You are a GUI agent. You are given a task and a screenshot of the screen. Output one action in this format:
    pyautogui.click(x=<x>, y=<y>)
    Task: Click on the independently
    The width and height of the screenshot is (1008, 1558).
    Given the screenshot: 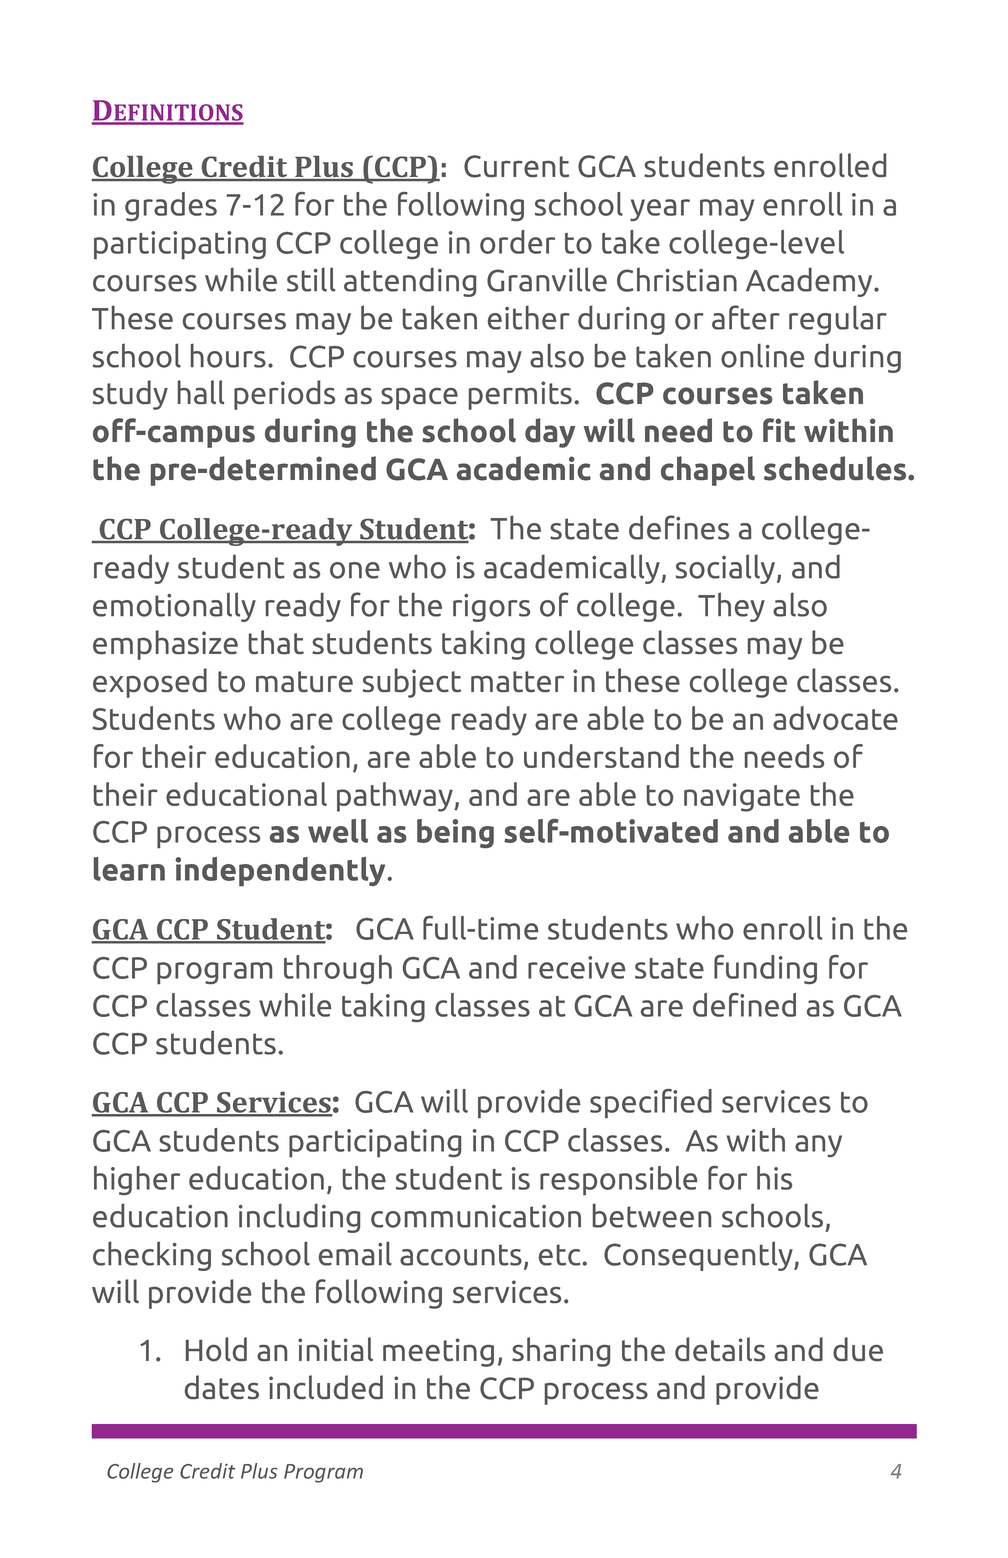 What is the action you would take?
    pyautogui.click(x=280, y=871)
